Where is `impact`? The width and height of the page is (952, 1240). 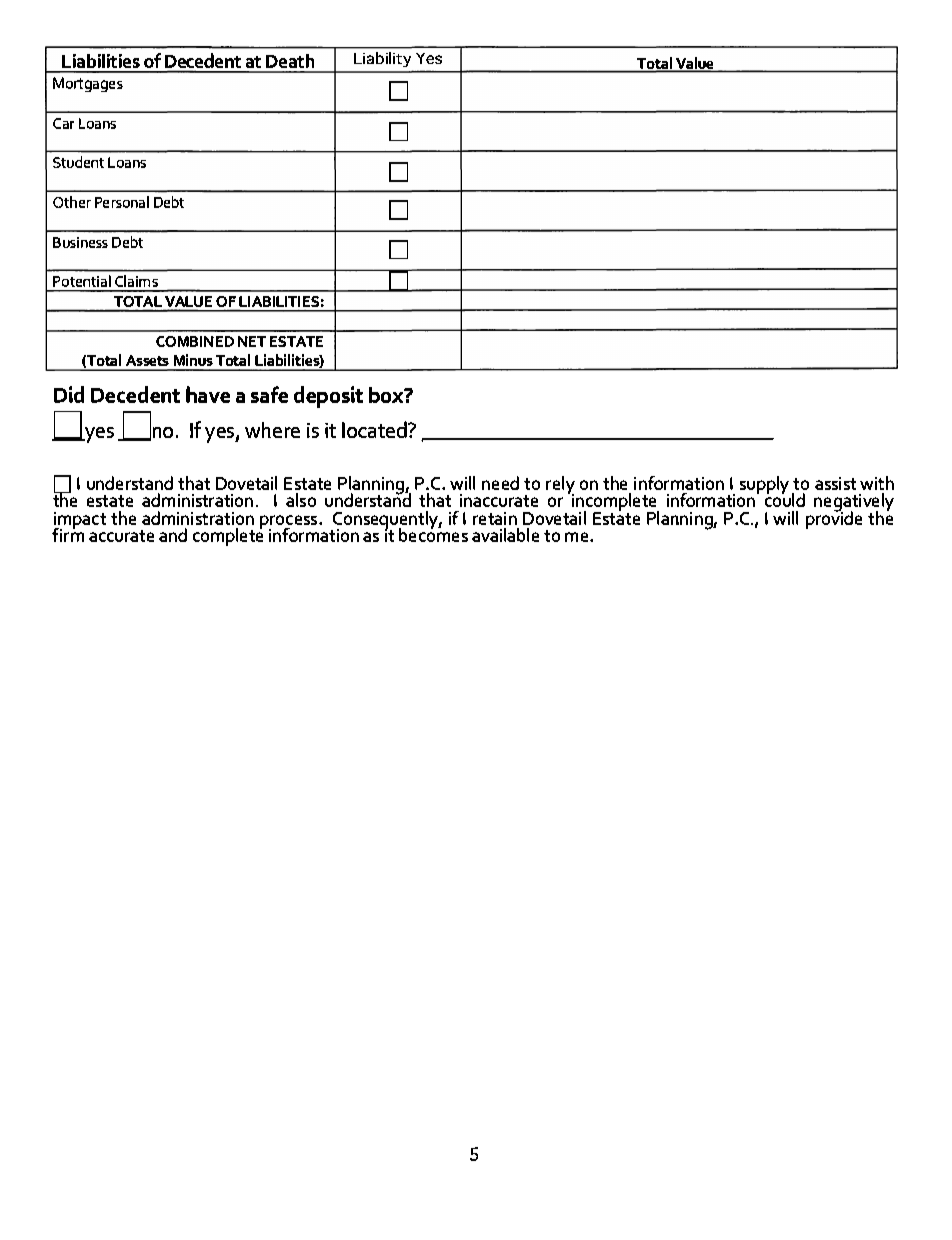 impact is located at coordinates (80, 522).
